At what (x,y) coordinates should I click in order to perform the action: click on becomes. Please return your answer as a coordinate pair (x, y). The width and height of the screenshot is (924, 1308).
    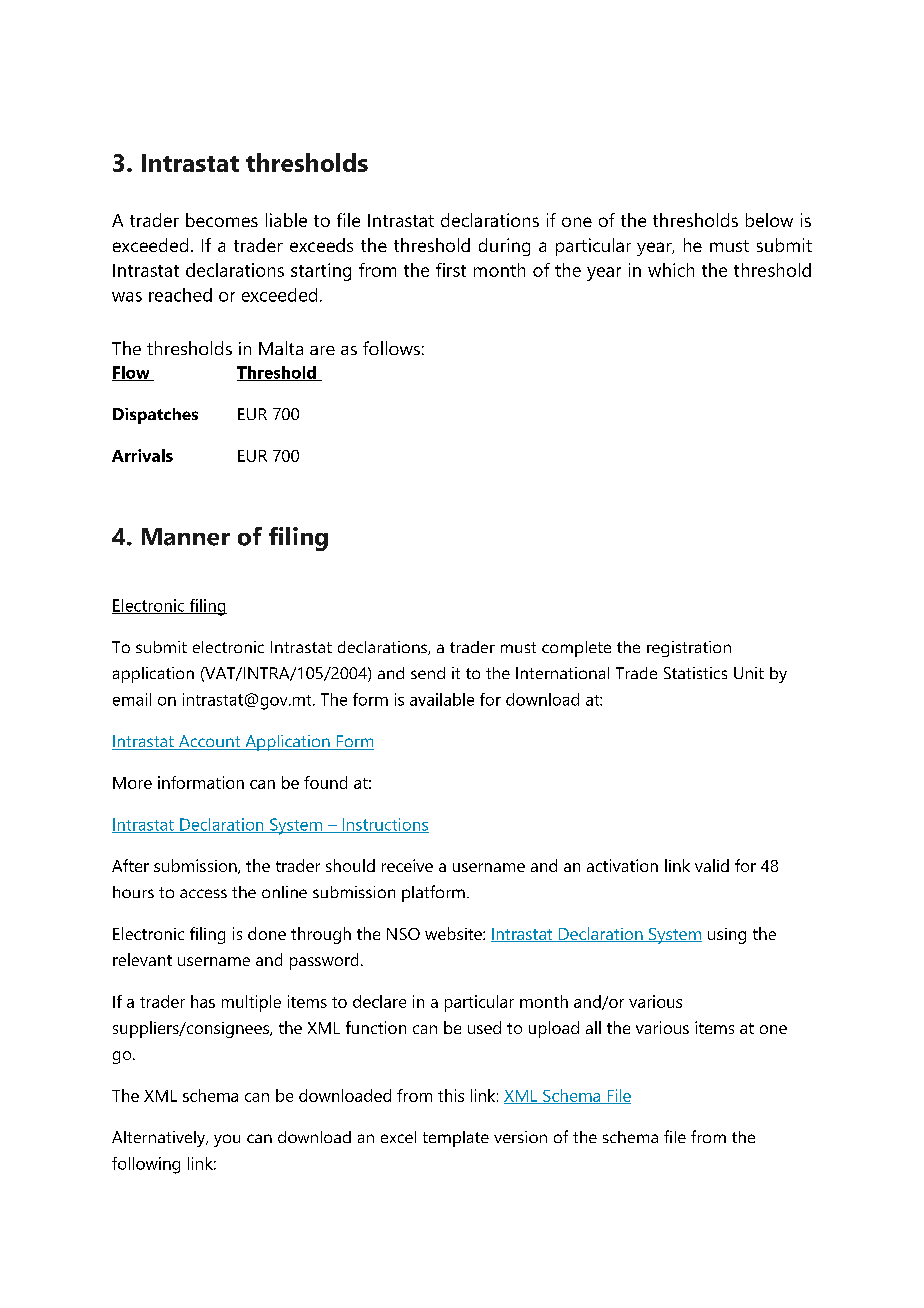
    Looking at the image, I should click on (222, 220).
